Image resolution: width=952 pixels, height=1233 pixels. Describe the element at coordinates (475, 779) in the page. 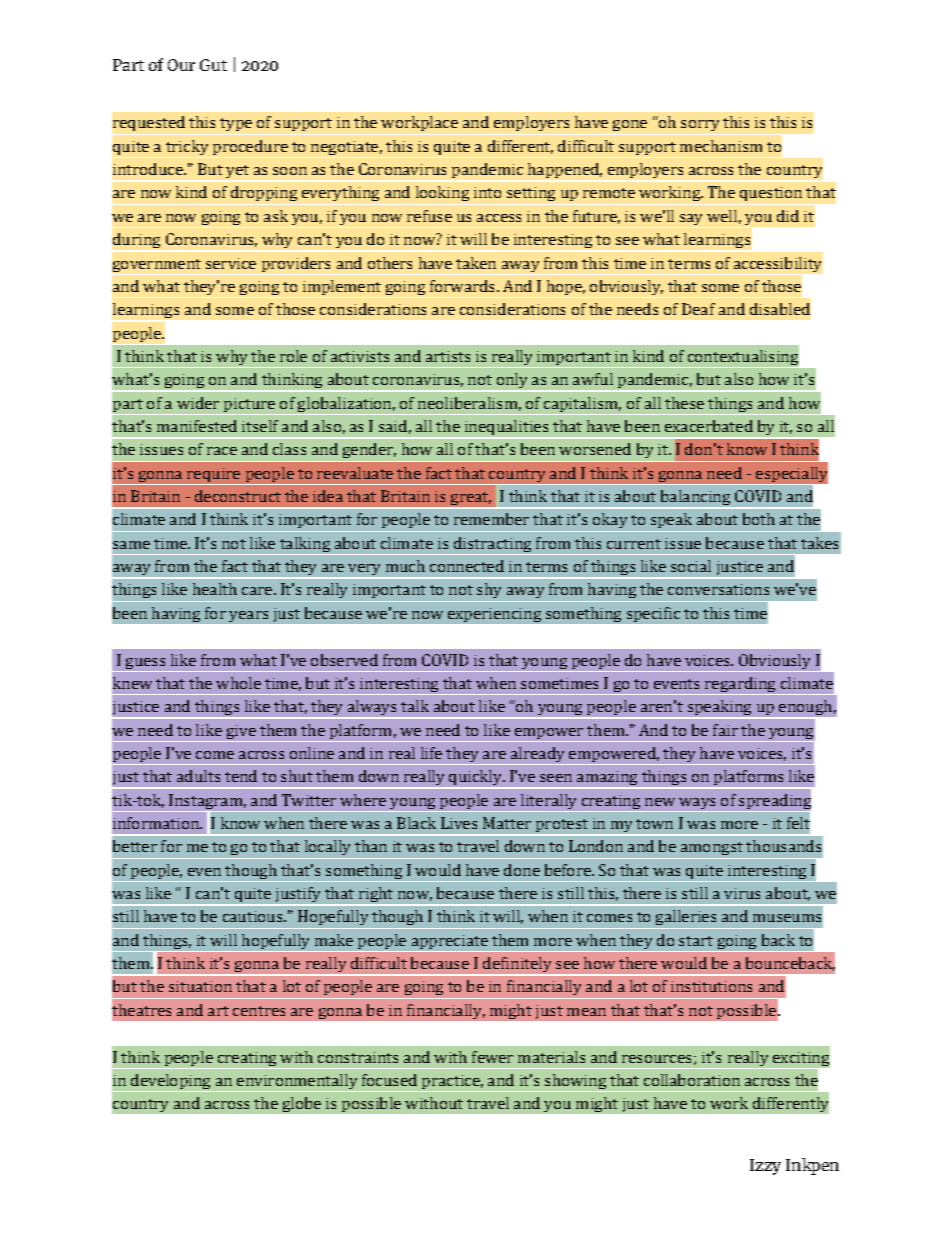

I see `quickly` at that location.
